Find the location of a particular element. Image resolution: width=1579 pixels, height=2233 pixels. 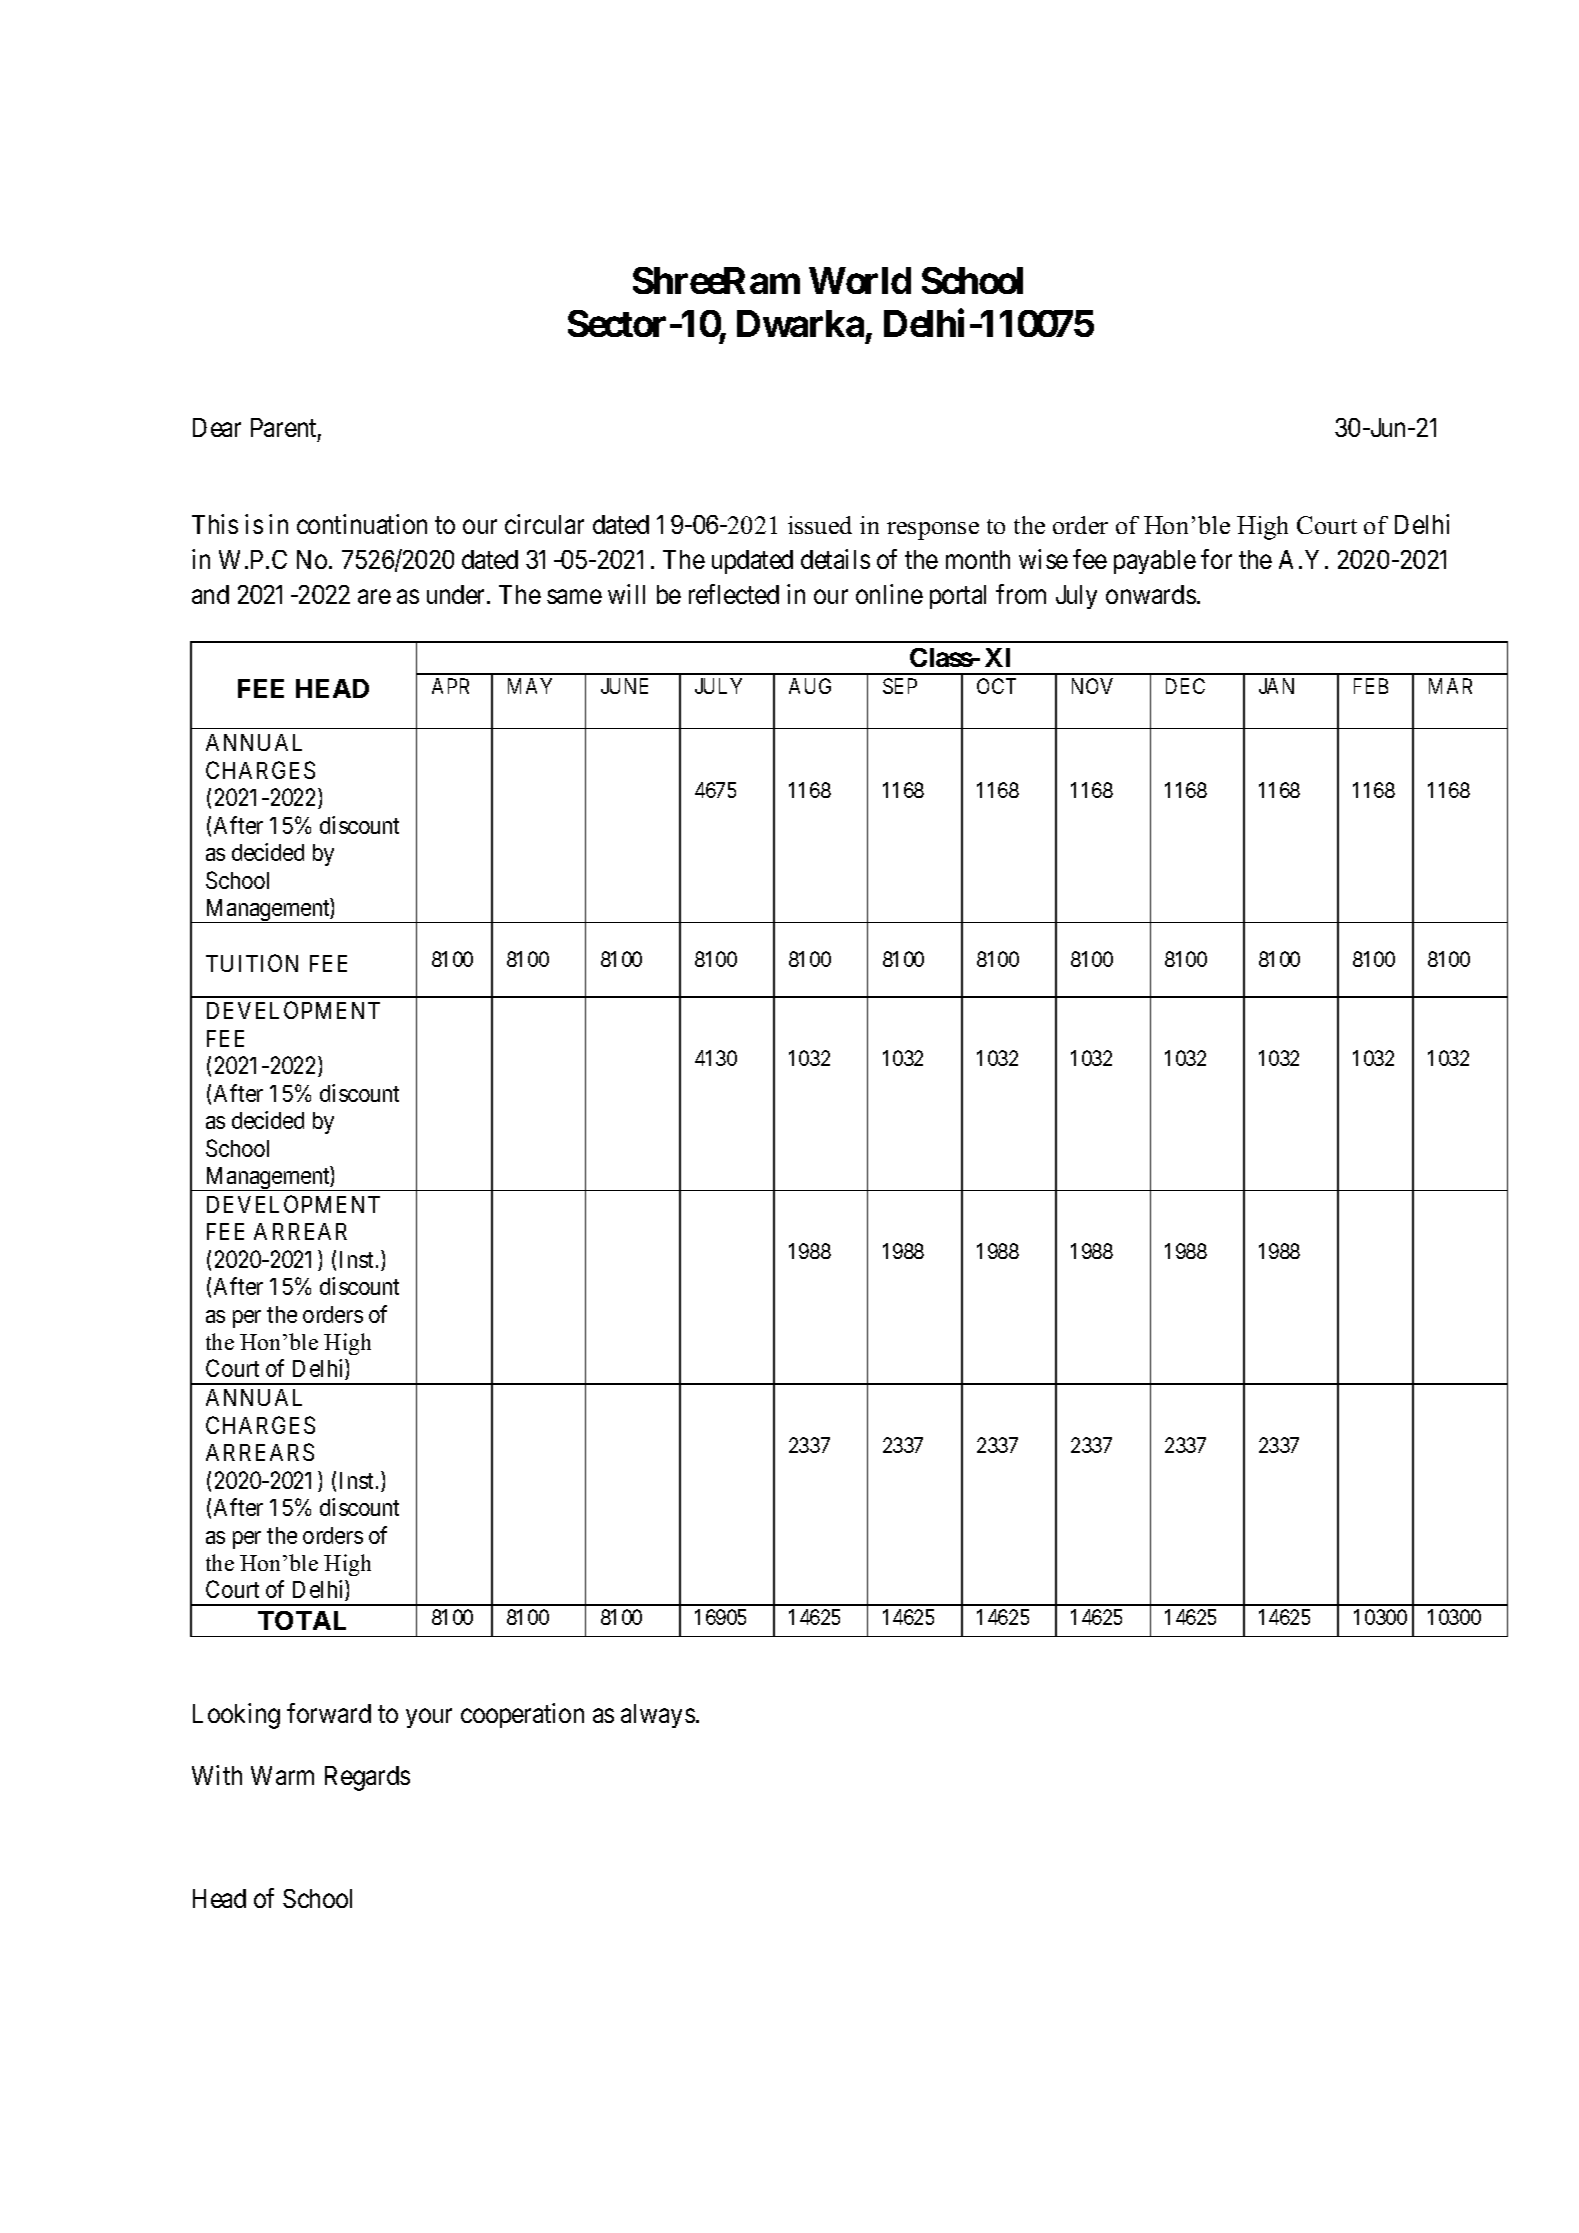

TUITION is located at coordinates (252, 963).
